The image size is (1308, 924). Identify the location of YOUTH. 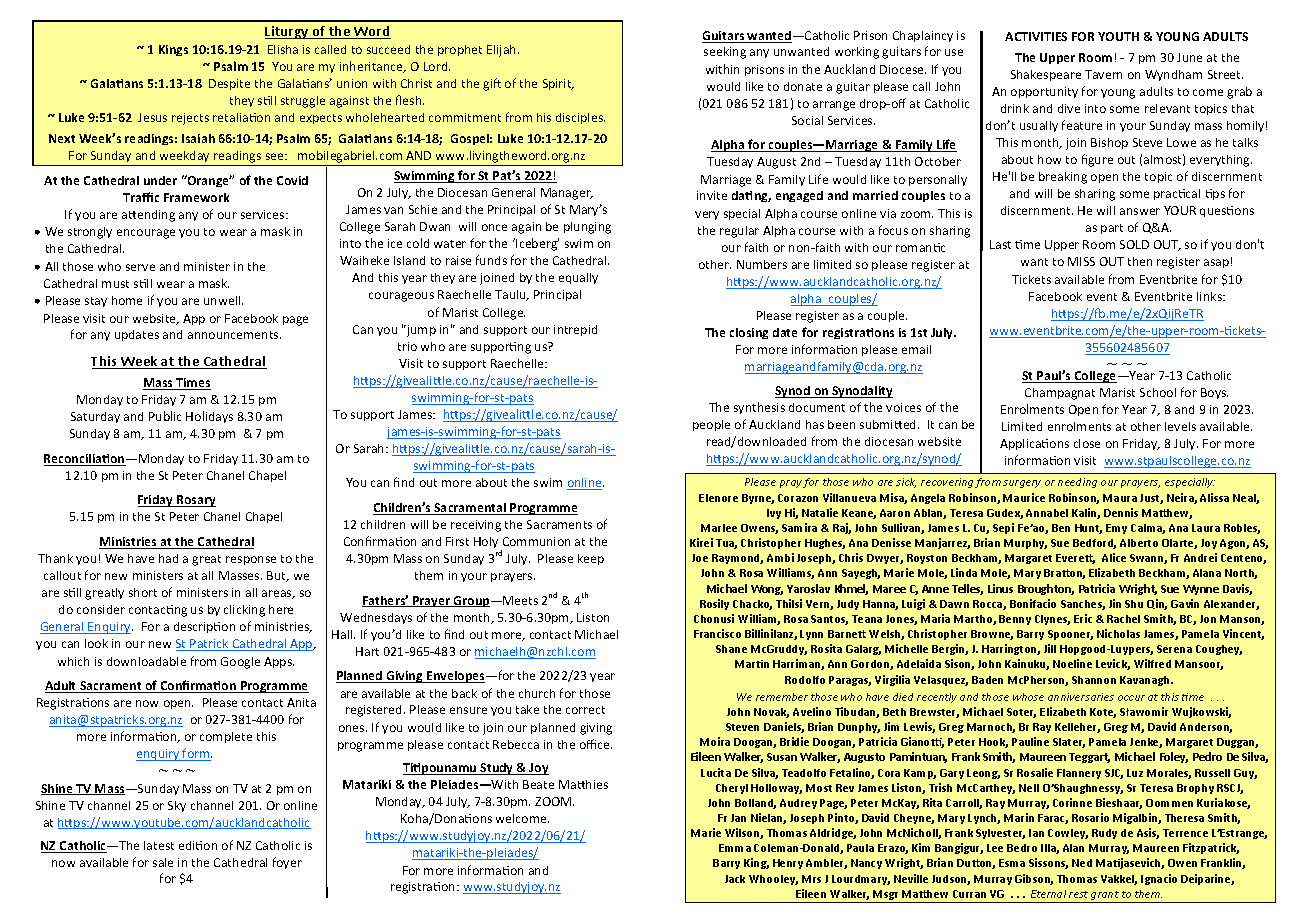
(1118, 36).
